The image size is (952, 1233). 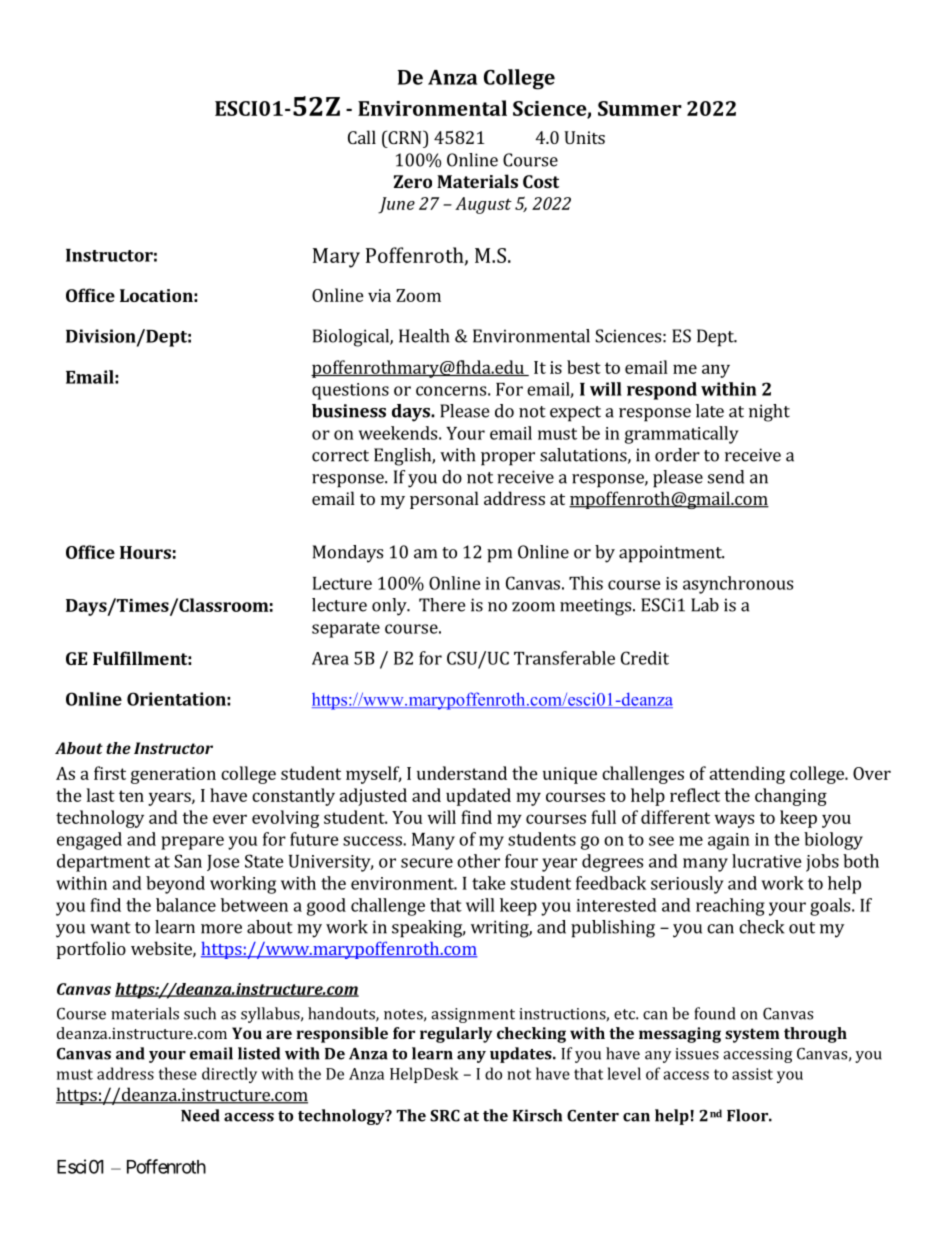 I want to click on Cost, so click(x=541, y=181).
